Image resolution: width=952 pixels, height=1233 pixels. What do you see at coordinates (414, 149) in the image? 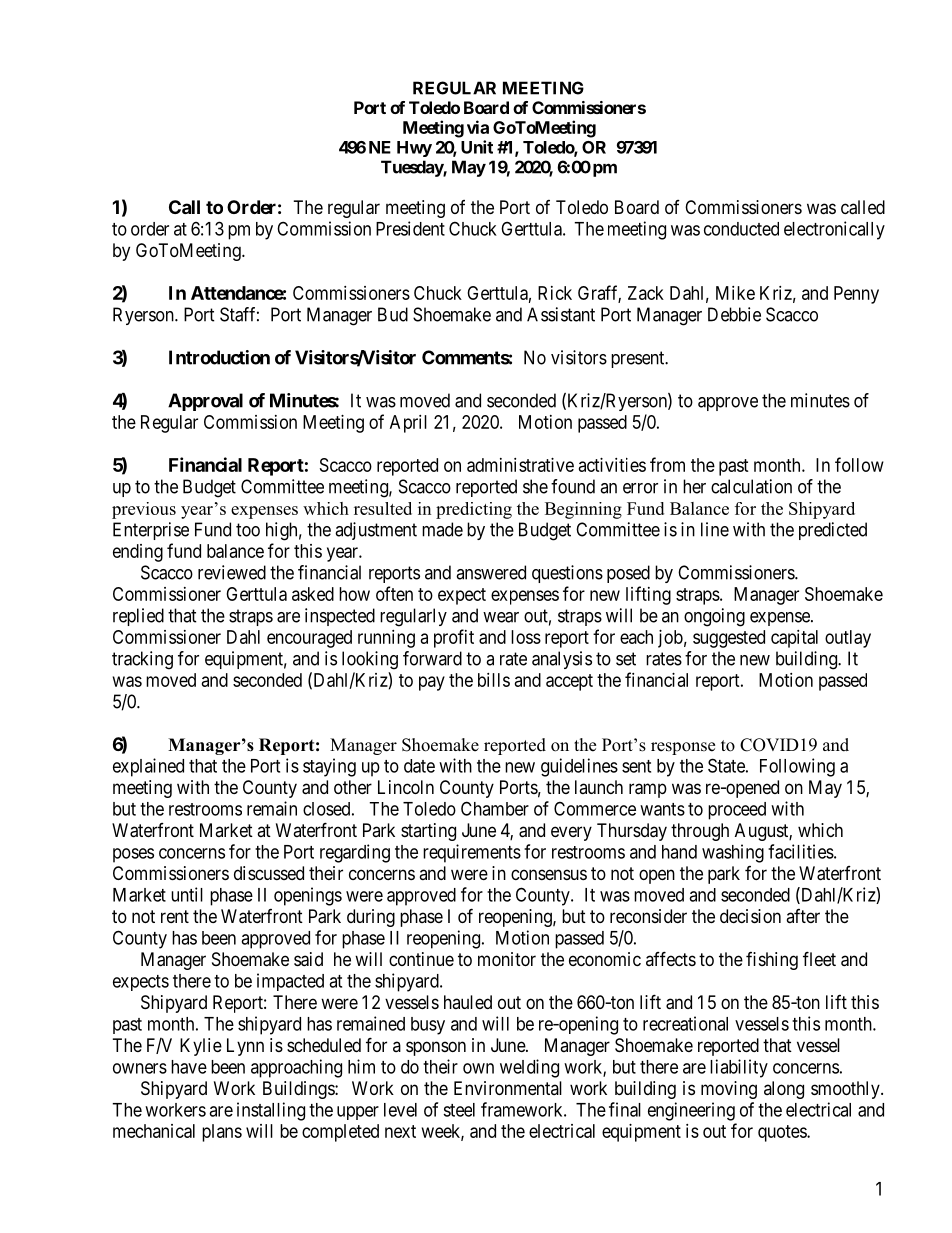
I see `Hwy` at bounding box center [414, 149].
